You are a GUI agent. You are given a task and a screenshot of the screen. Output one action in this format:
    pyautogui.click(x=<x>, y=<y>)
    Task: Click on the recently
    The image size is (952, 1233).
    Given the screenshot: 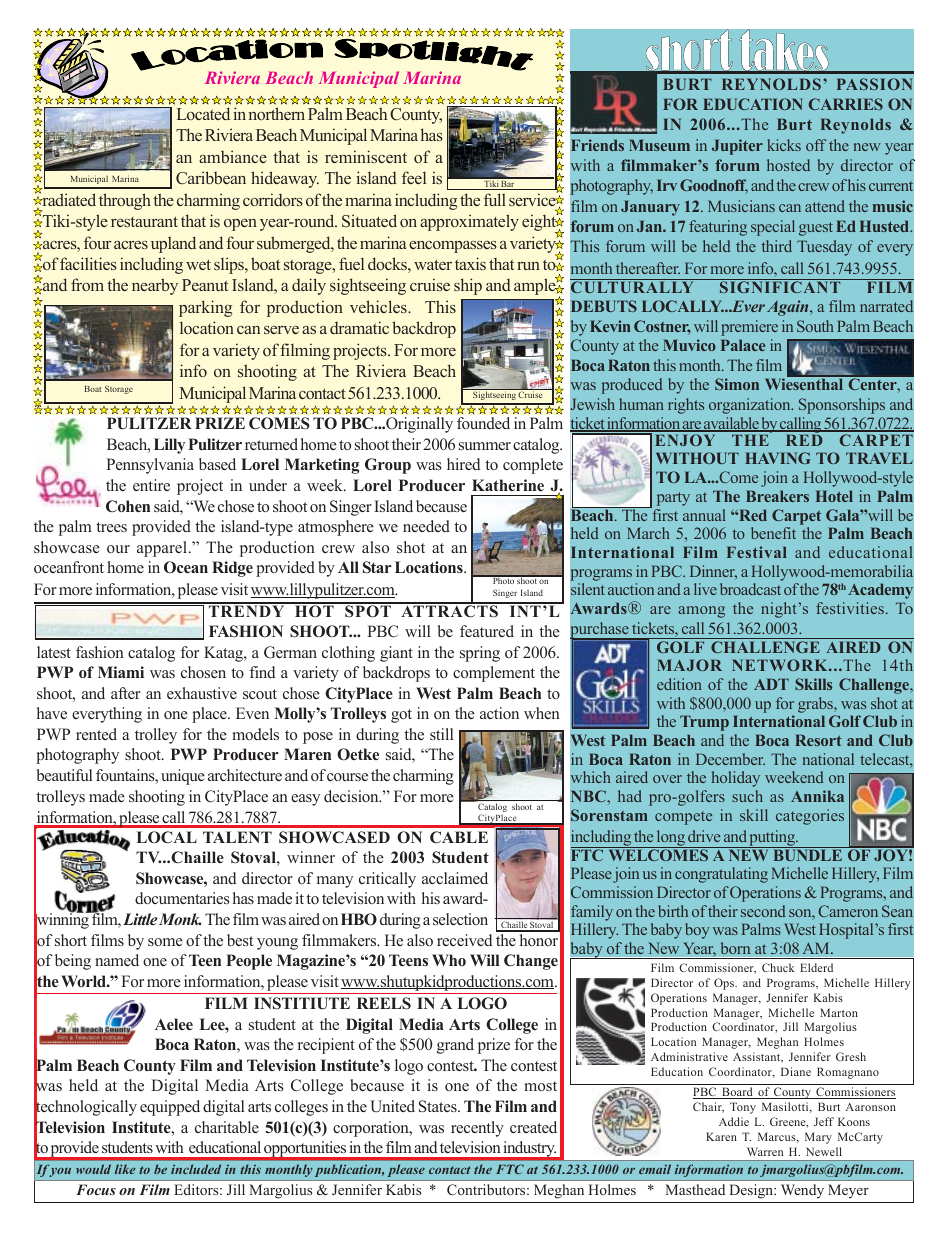 What is the action you would take?
    pyautogui.click(x=477, y=1129)
